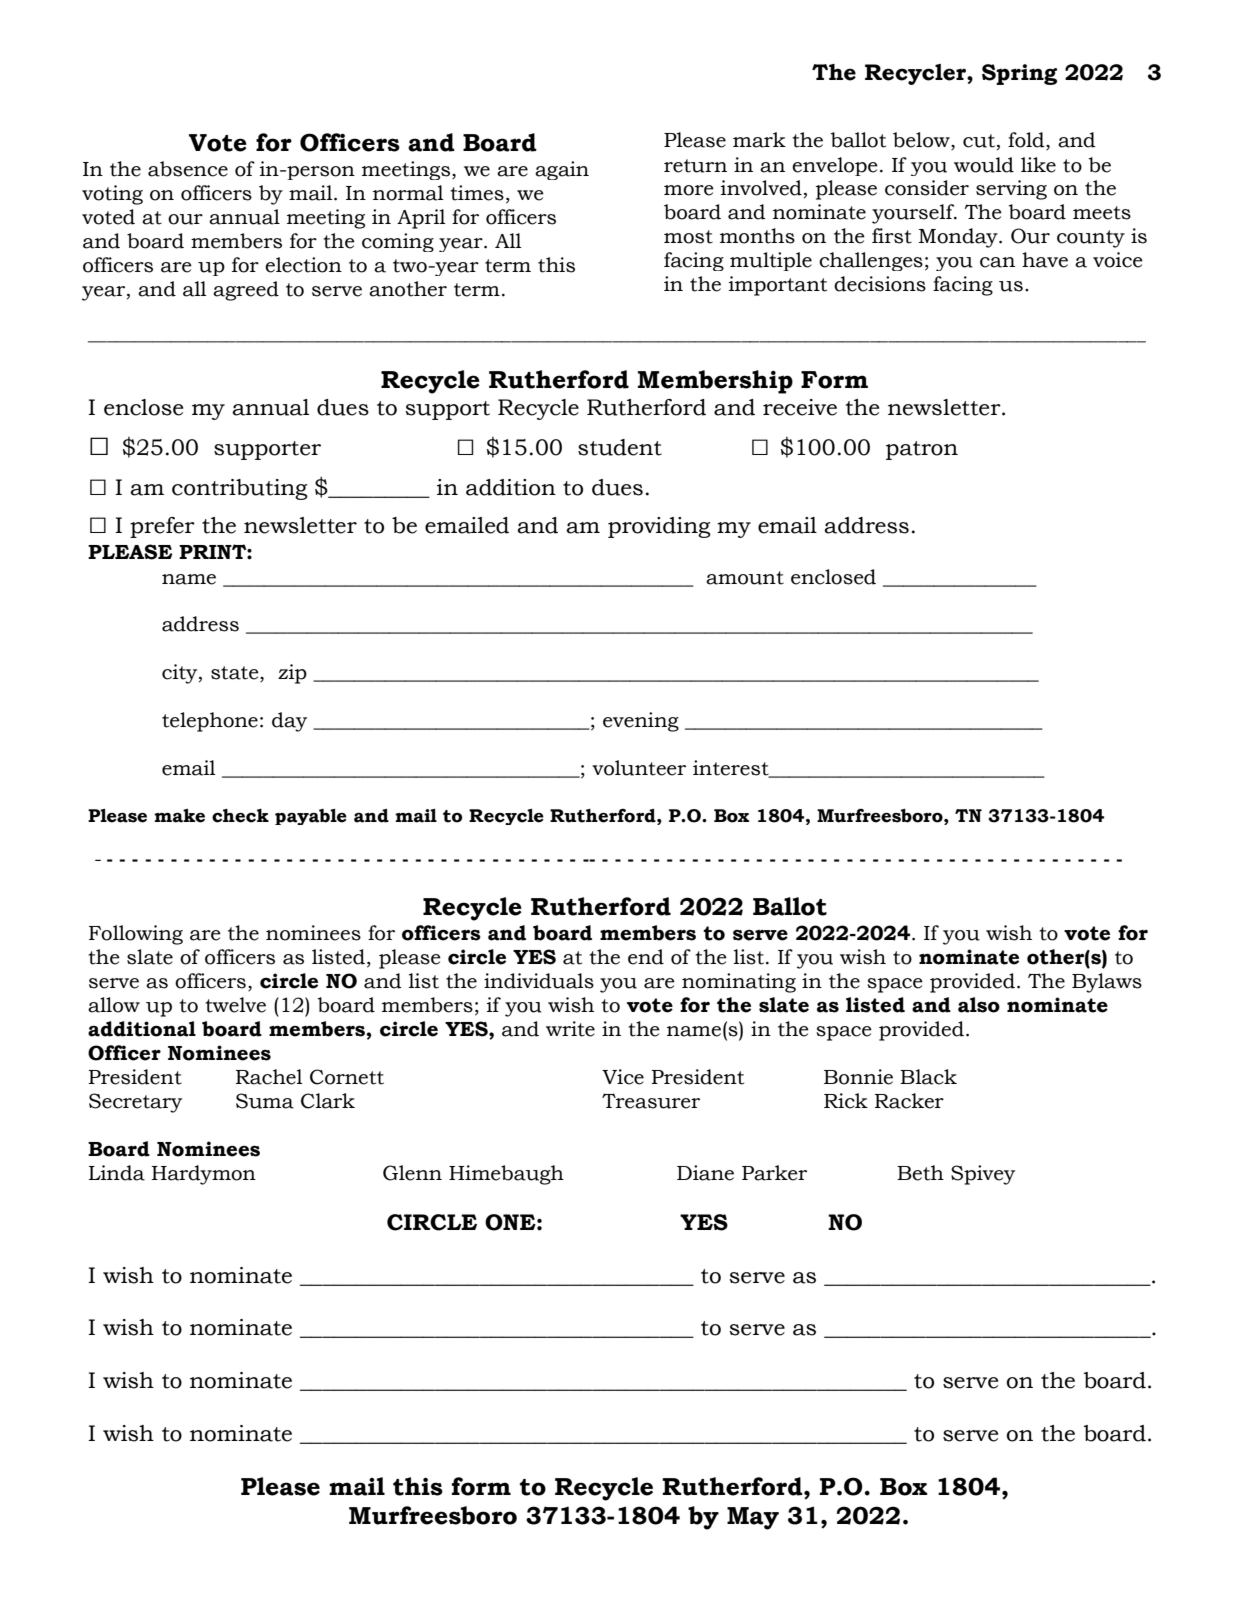  Describe the element at coordinates (562, 170) in the document. I see `again` at that location.
